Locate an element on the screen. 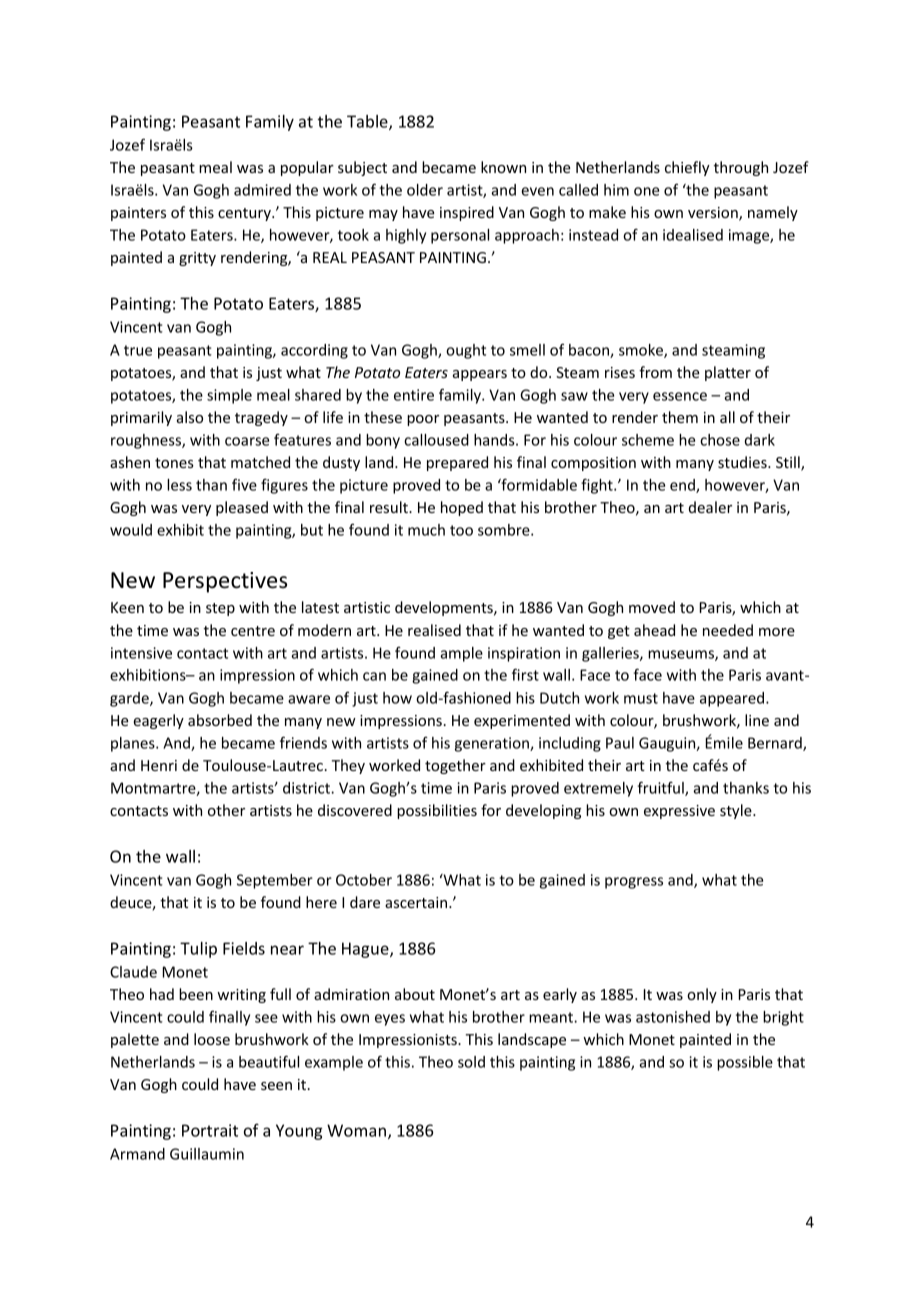 The height and width of the screenshot is (1308, 924). known is located at coordinates (503, 167).
